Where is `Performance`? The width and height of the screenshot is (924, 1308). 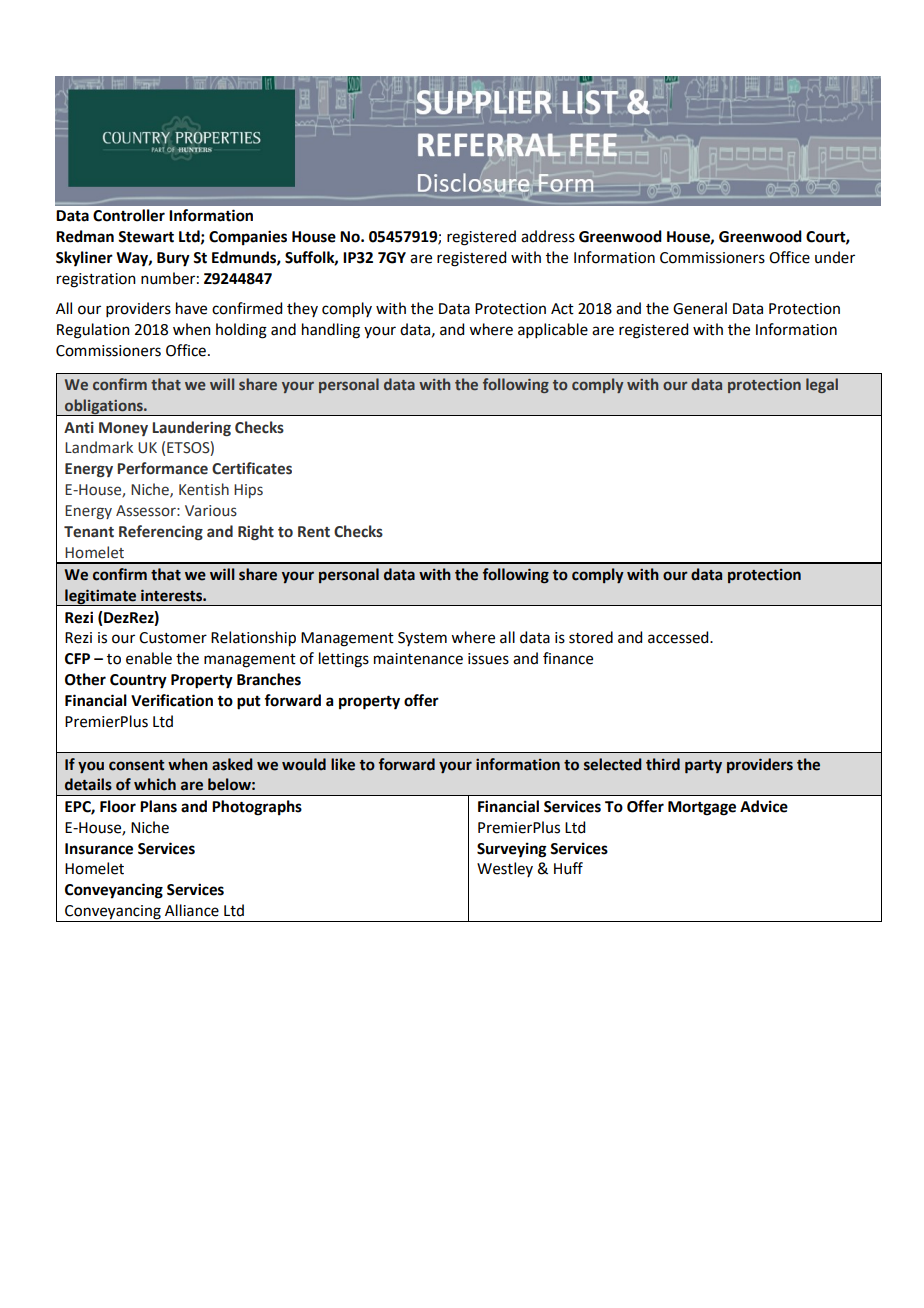 Performance is located at coordinates (162, 468).
